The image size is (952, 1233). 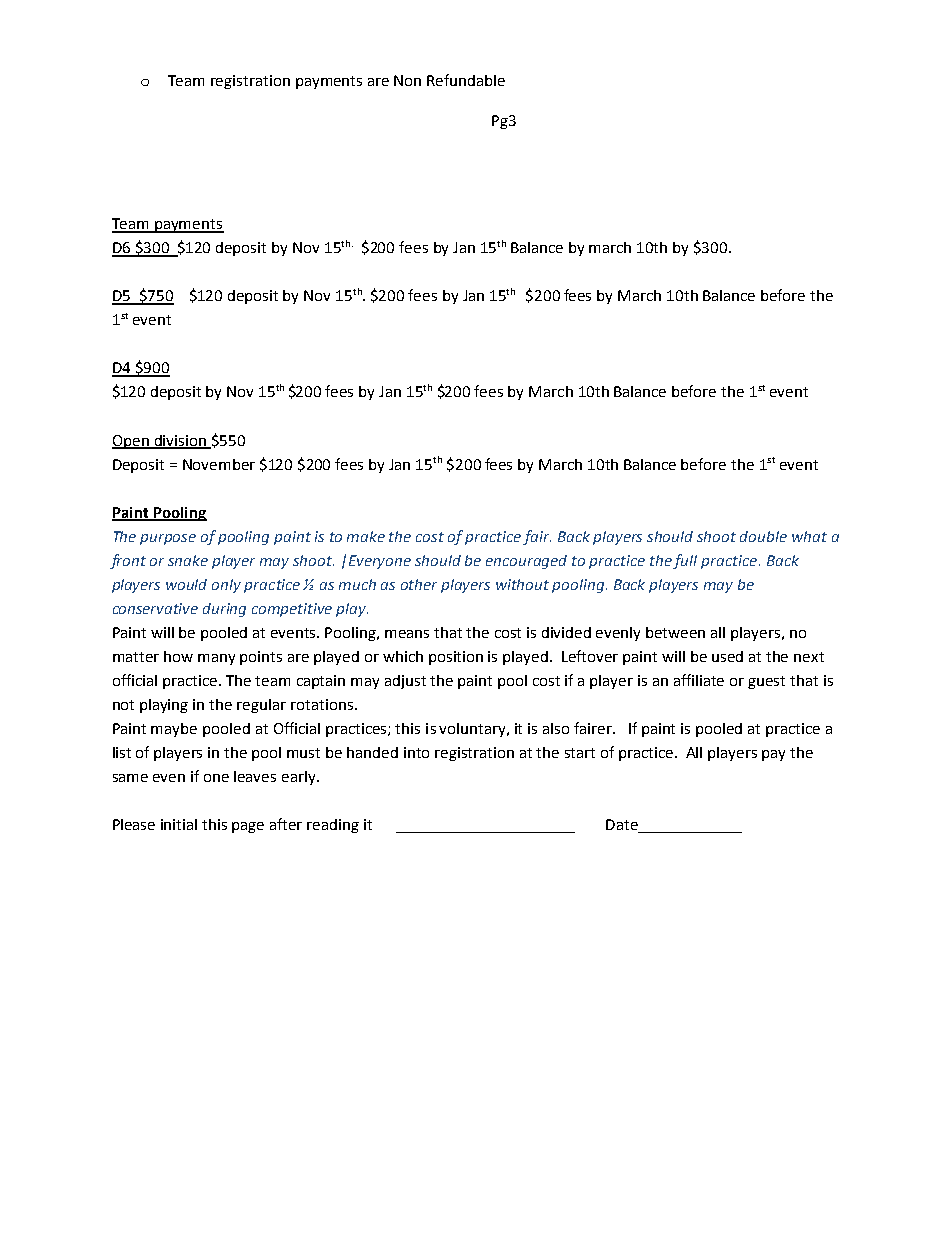 What do you see at coordinates (809, 536) in the screenshot?
I see `what` at bounding box center [809, 536].
